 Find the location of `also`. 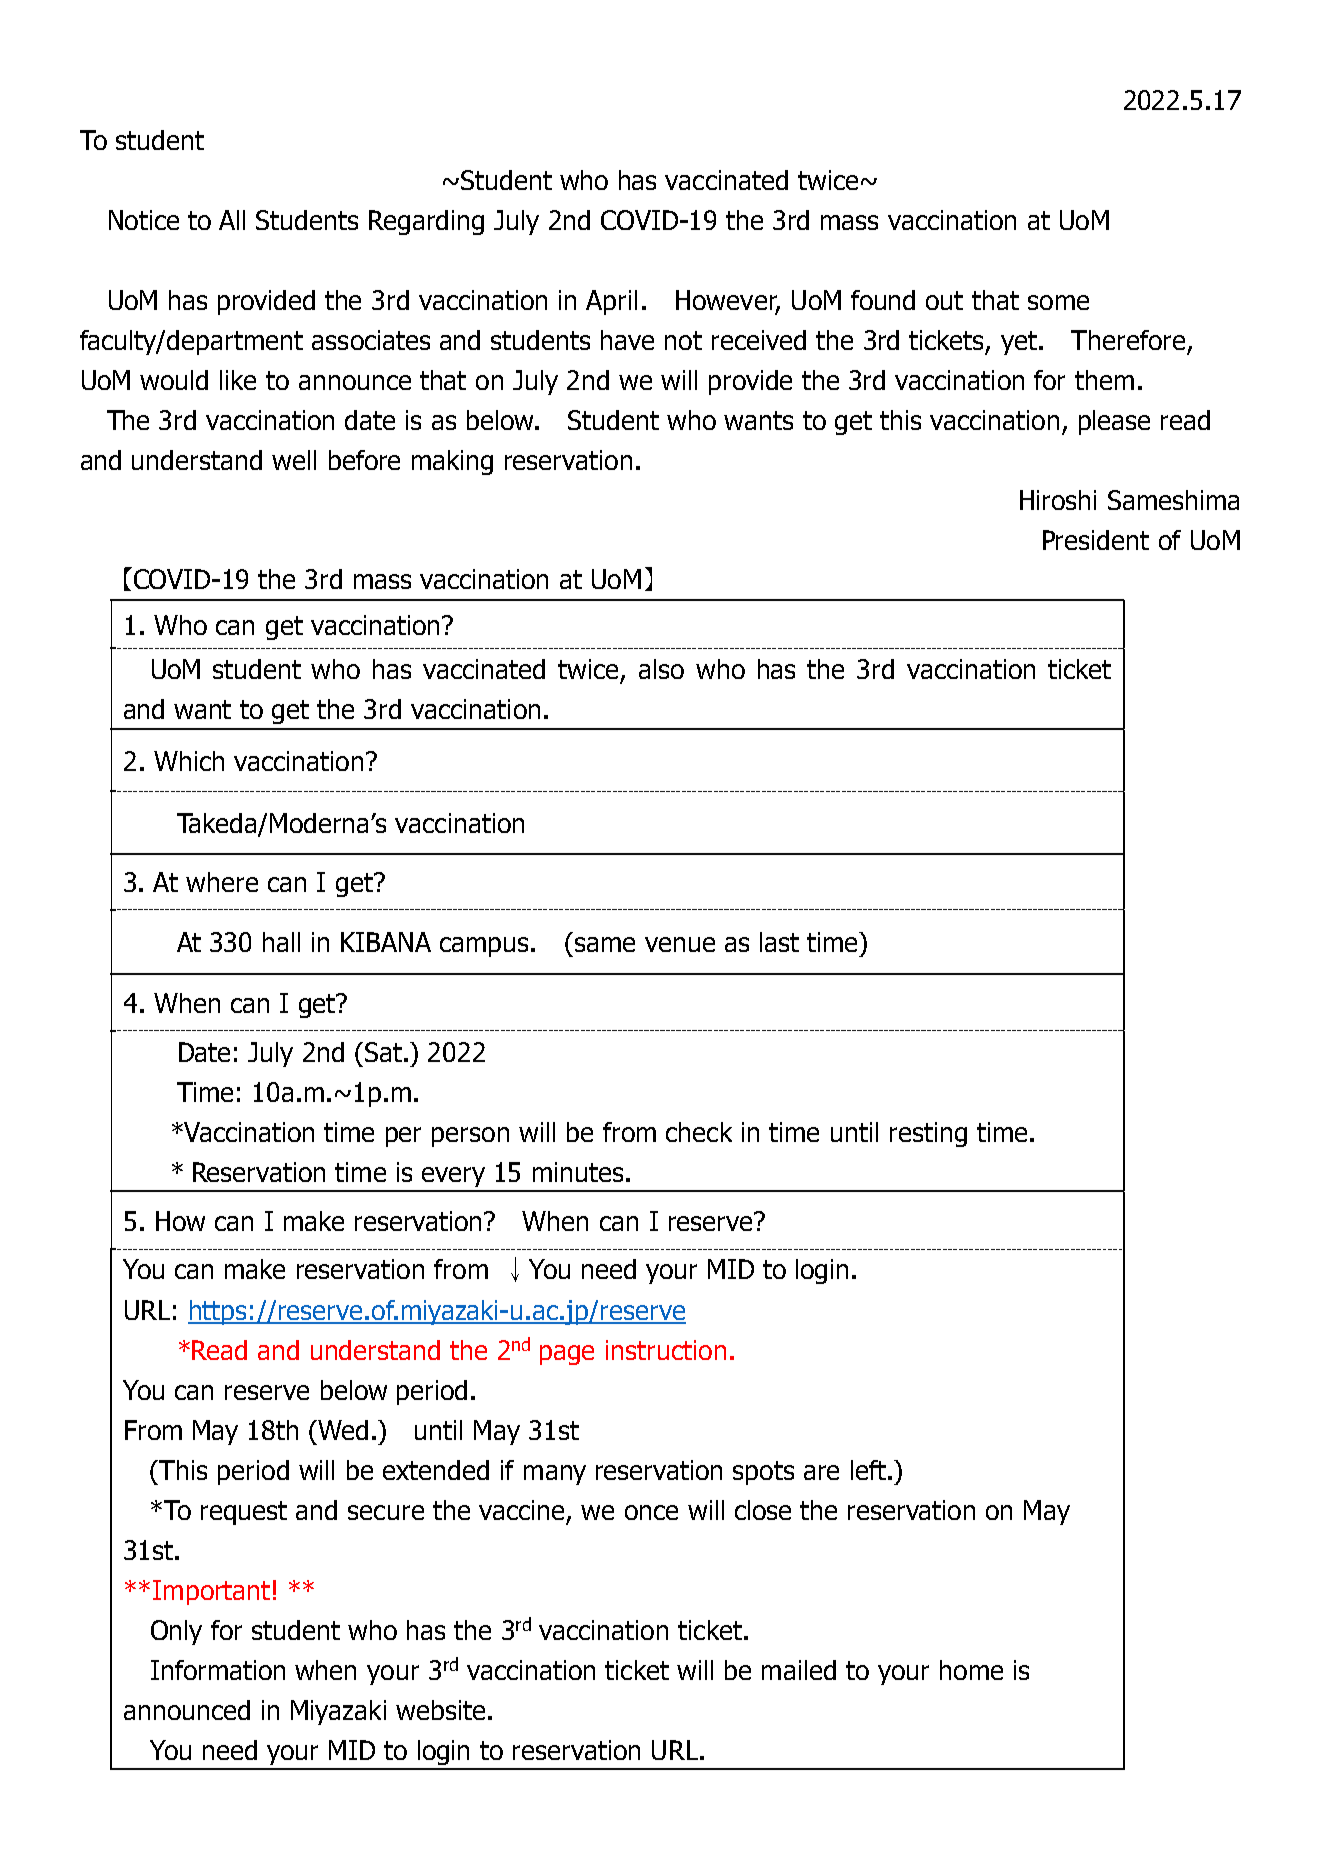

also is located at coordinates (661, 669).
